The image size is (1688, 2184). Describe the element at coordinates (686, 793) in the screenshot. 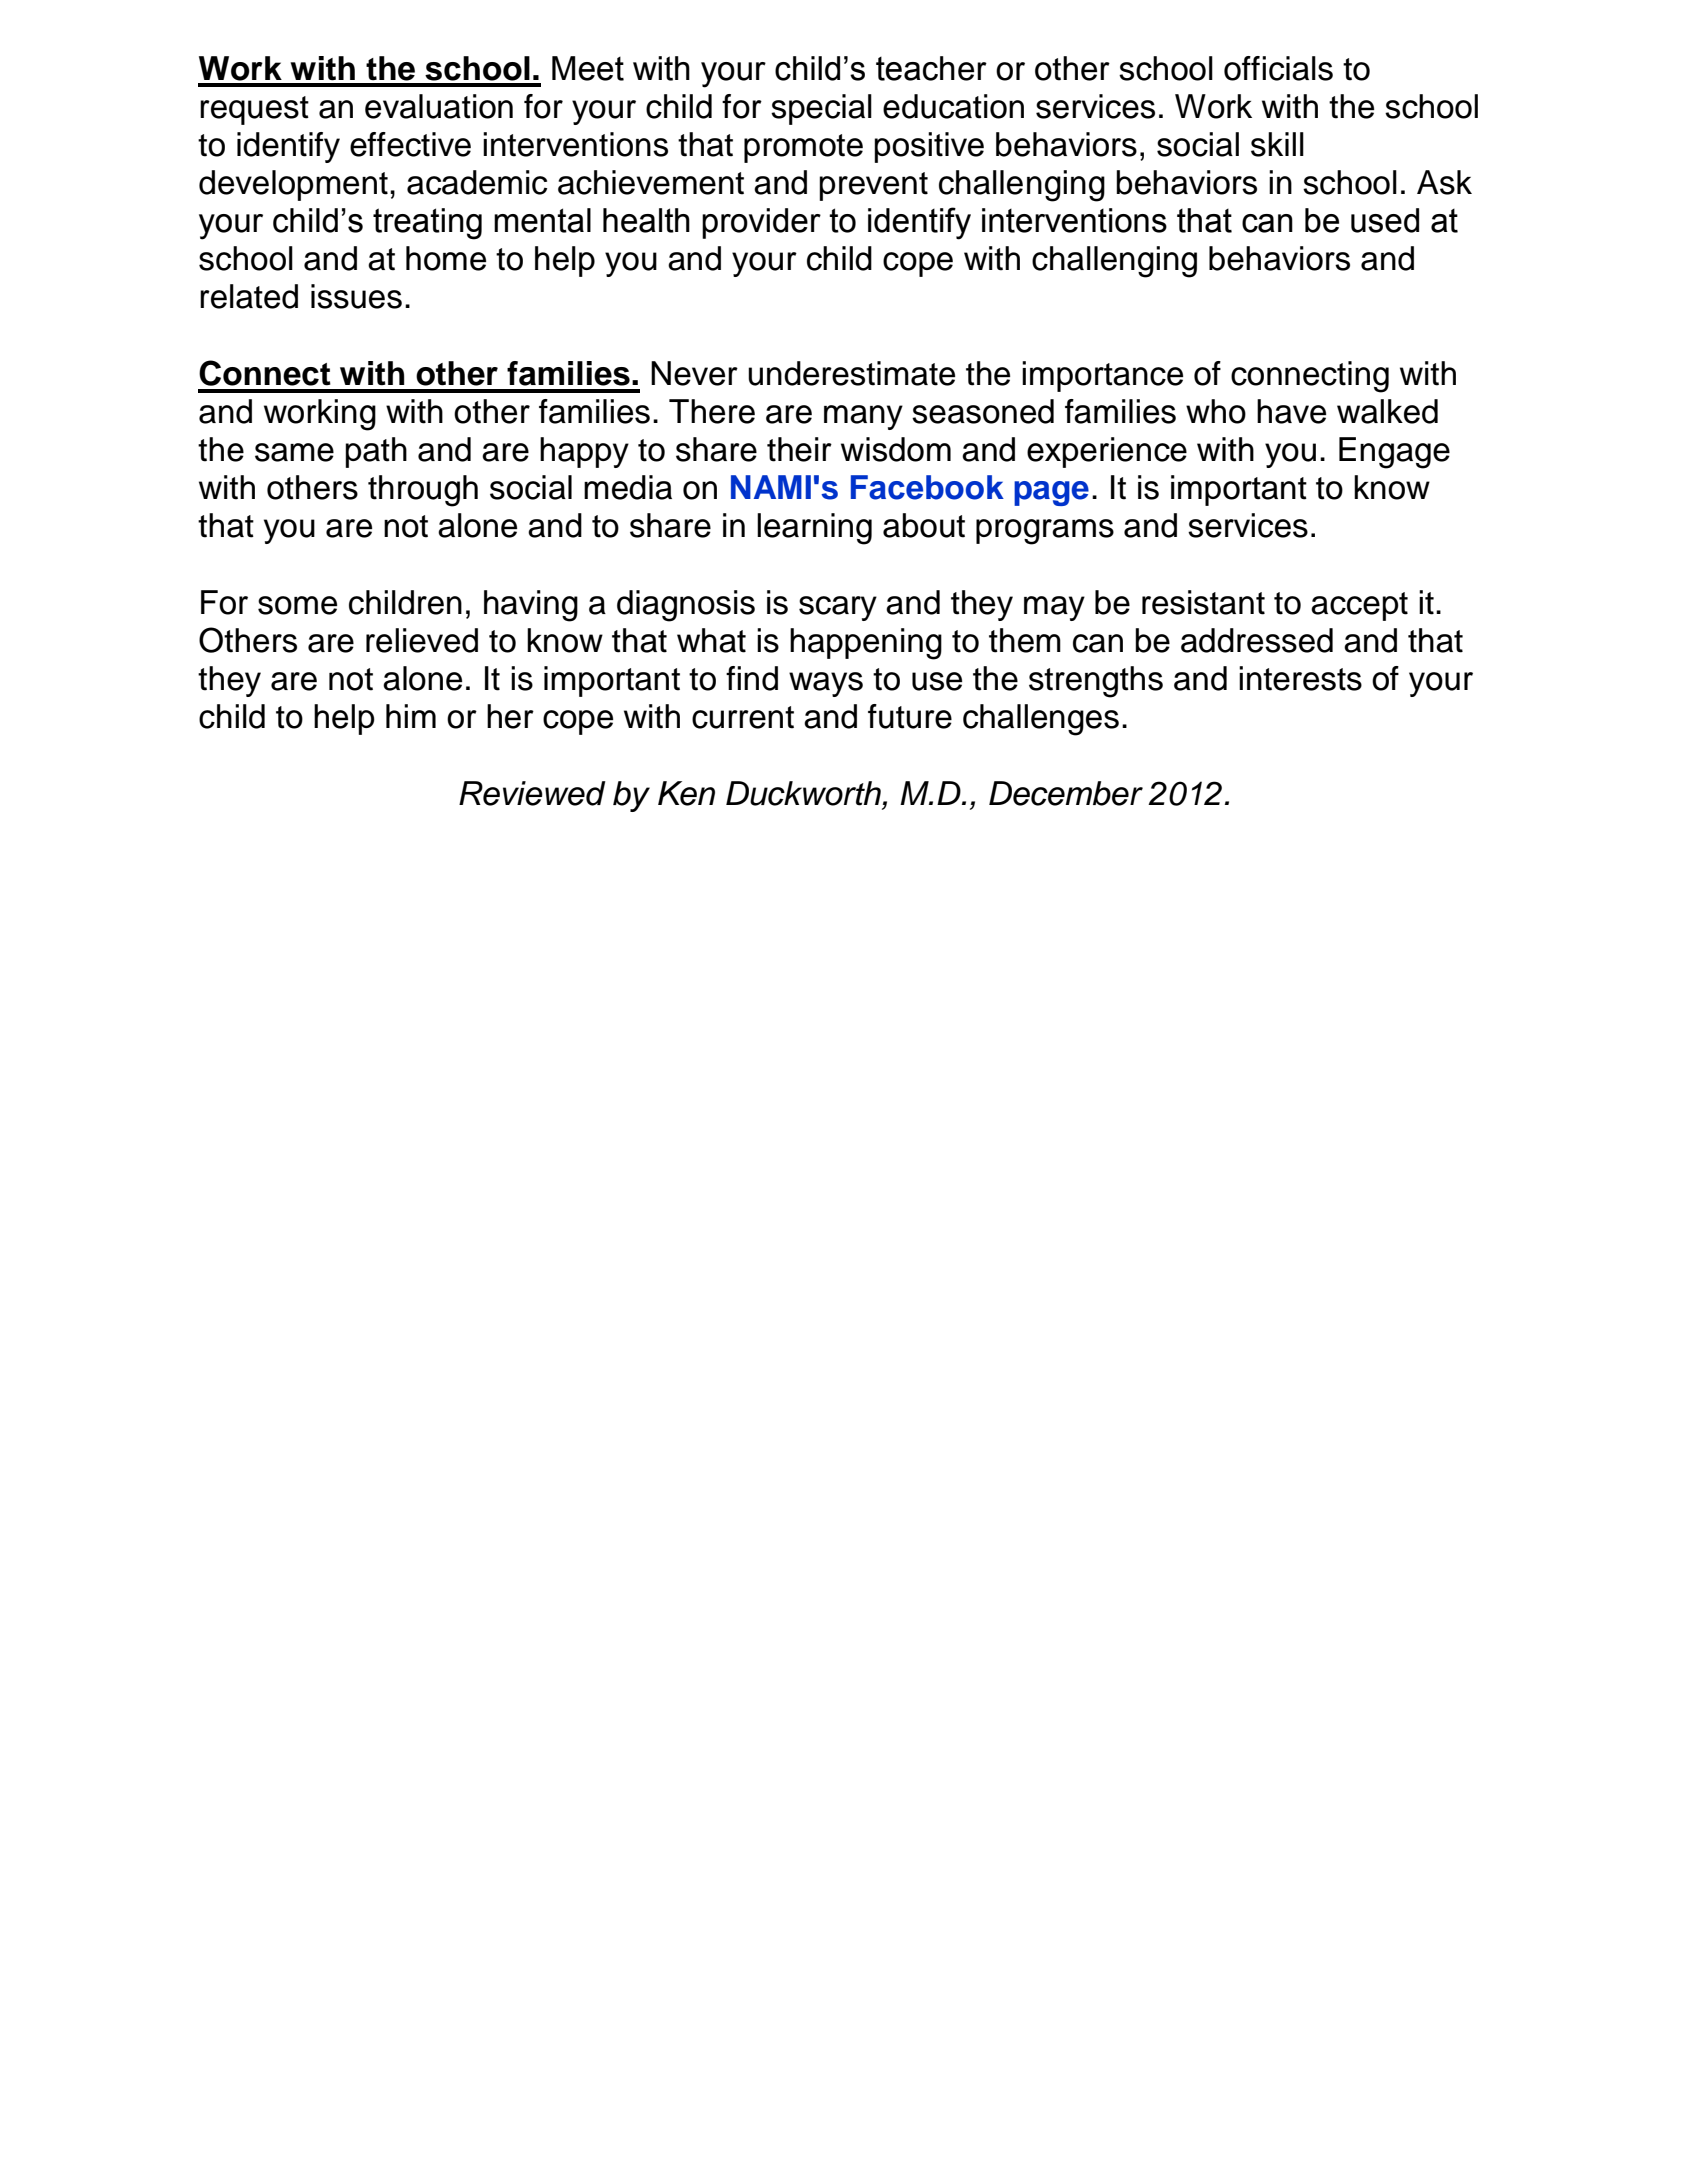

I see `Ken` at that location.
